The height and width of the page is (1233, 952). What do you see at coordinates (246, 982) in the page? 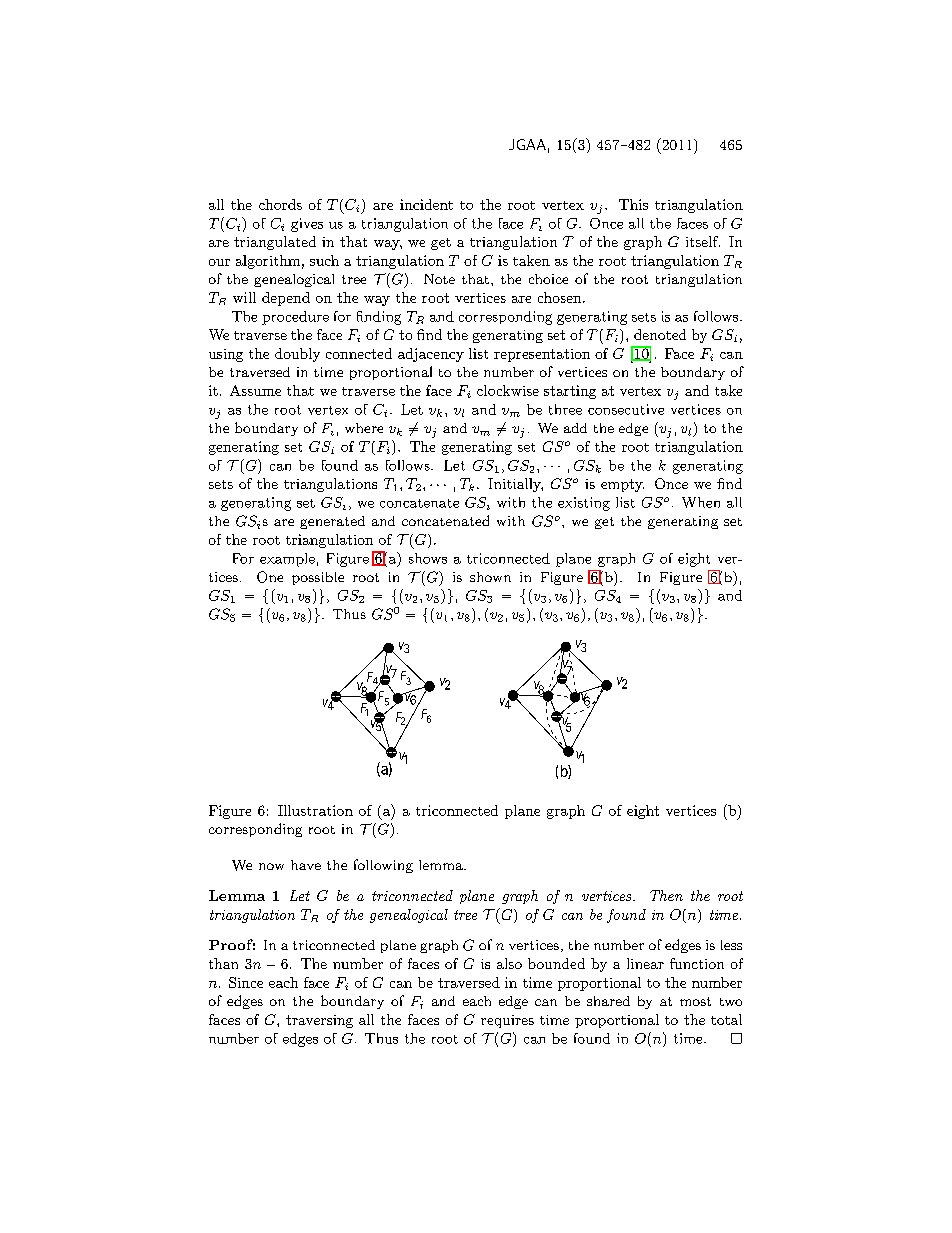
I see `Since` at bounding box center [246, 982].
